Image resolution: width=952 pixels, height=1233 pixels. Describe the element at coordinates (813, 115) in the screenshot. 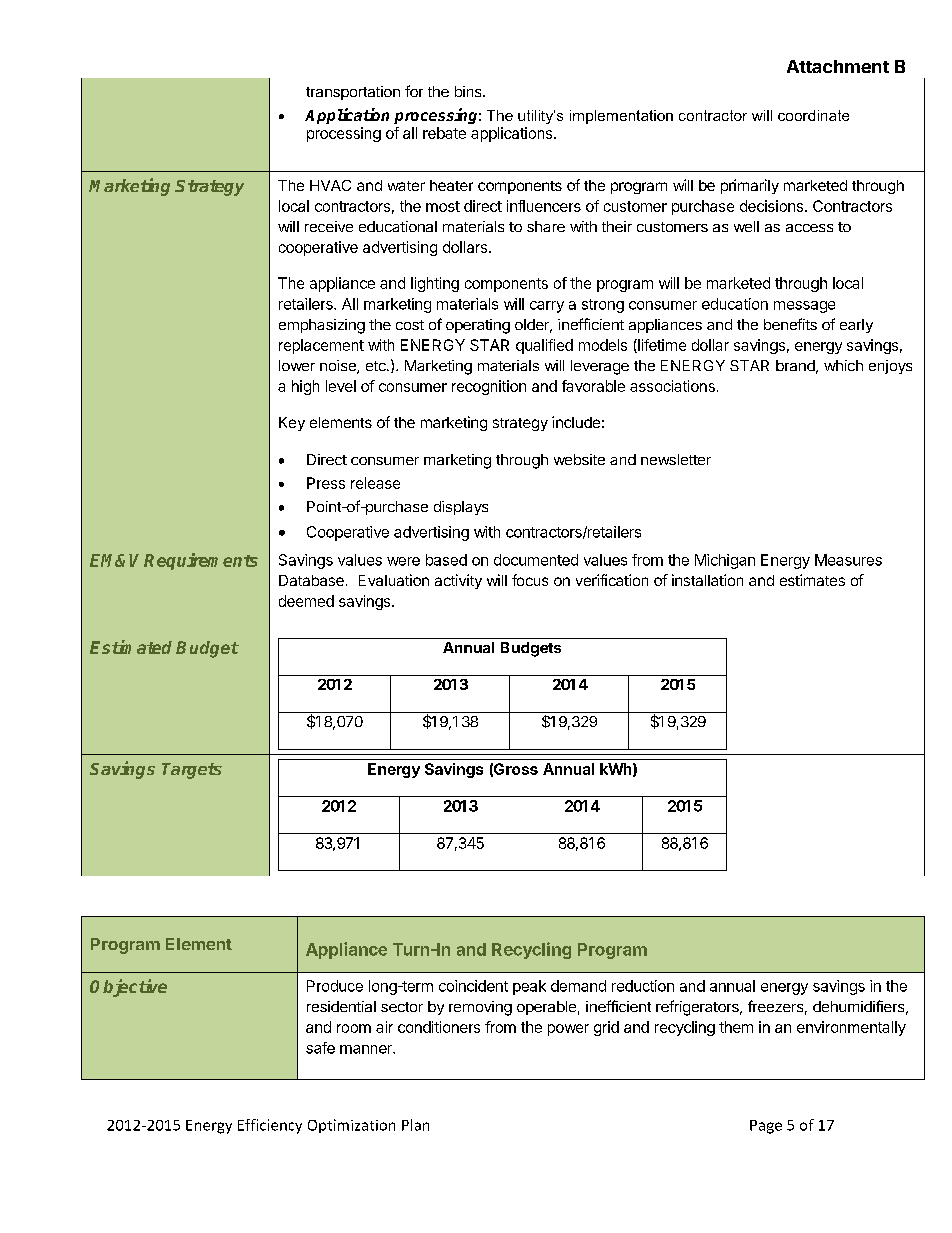

I see `coordinate` at that location.
